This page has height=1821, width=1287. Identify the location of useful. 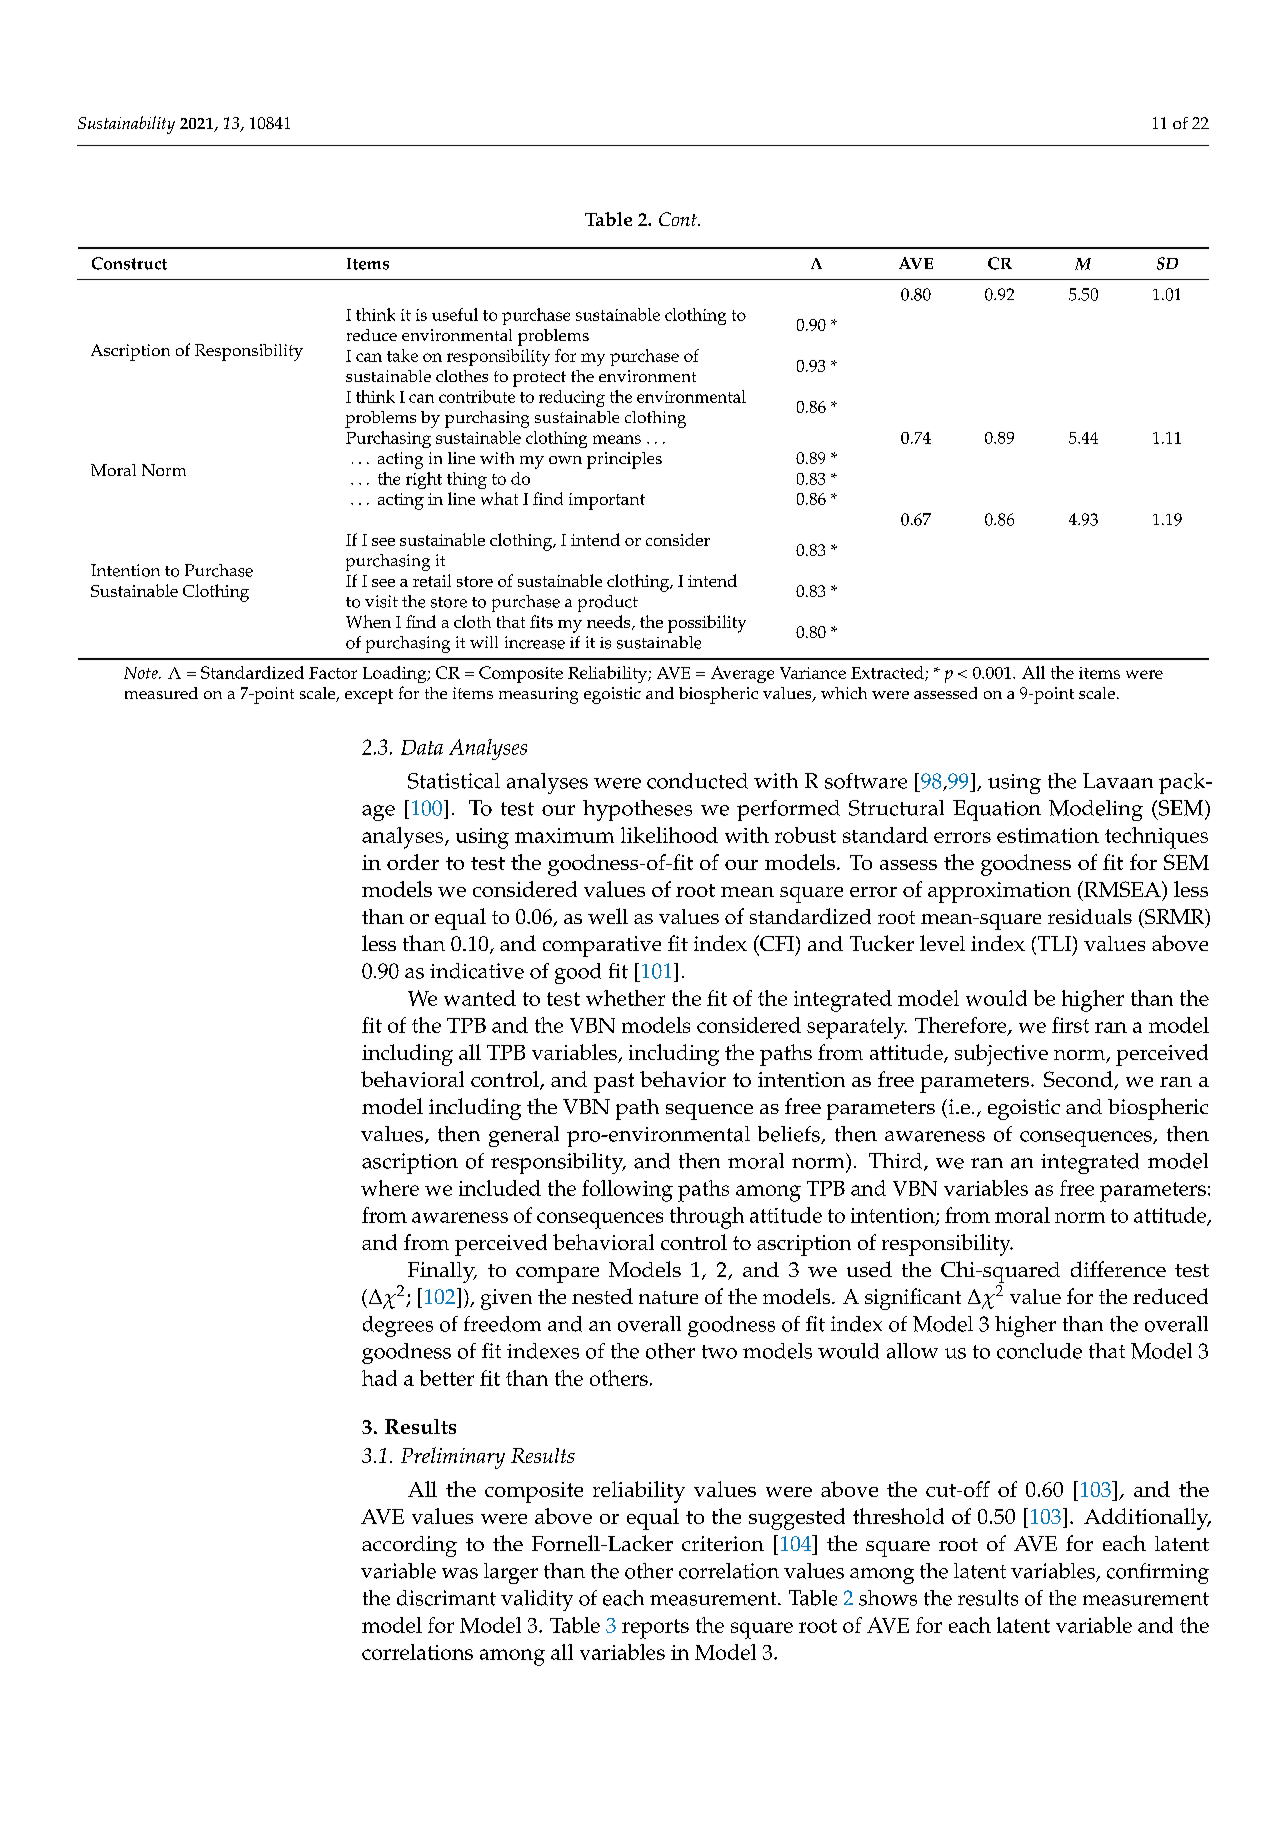
(455, 314).
